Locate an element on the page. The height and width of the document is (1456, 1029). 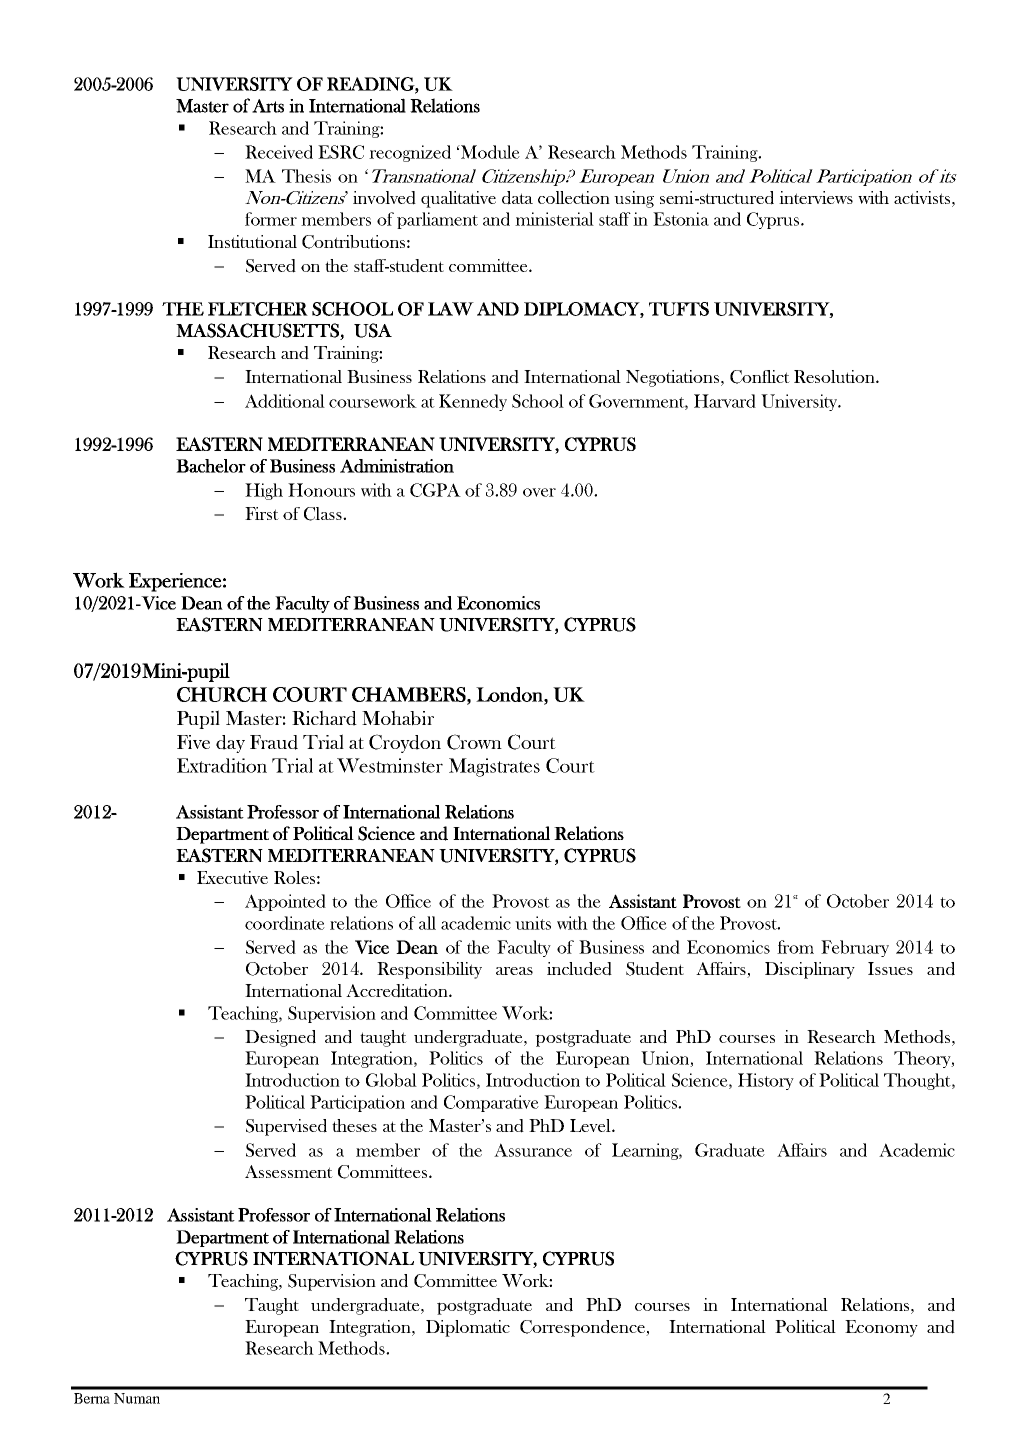
Received is located at coordinates (279, 152).
